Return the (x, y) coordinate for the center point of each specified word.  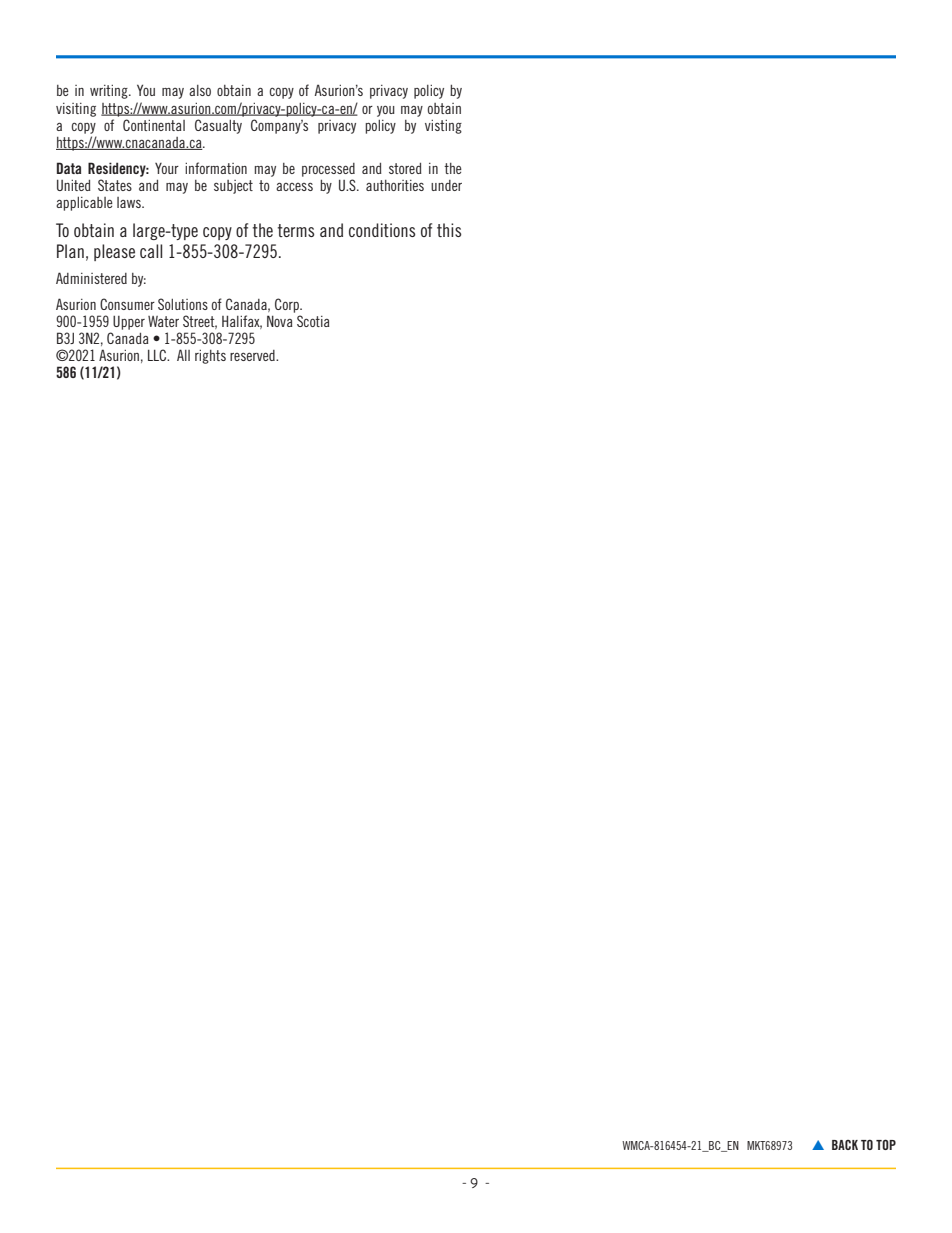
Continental (154, 125)
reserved (253, 355)
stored (405, 168)
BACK (845, 1145)
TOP (886, 1144)
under (446, 185)
